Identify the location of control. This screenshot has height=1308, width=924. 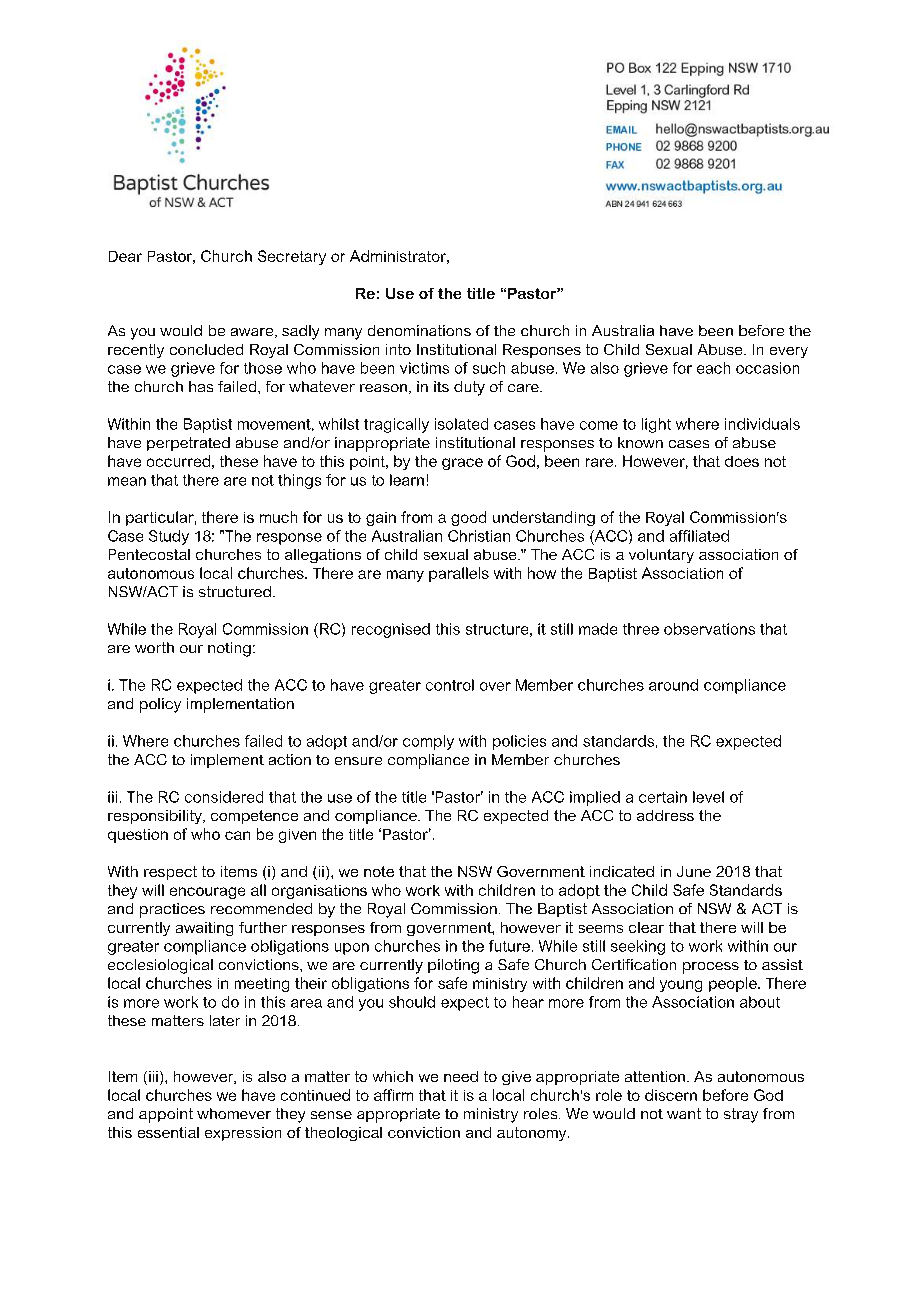
(450, 685).
